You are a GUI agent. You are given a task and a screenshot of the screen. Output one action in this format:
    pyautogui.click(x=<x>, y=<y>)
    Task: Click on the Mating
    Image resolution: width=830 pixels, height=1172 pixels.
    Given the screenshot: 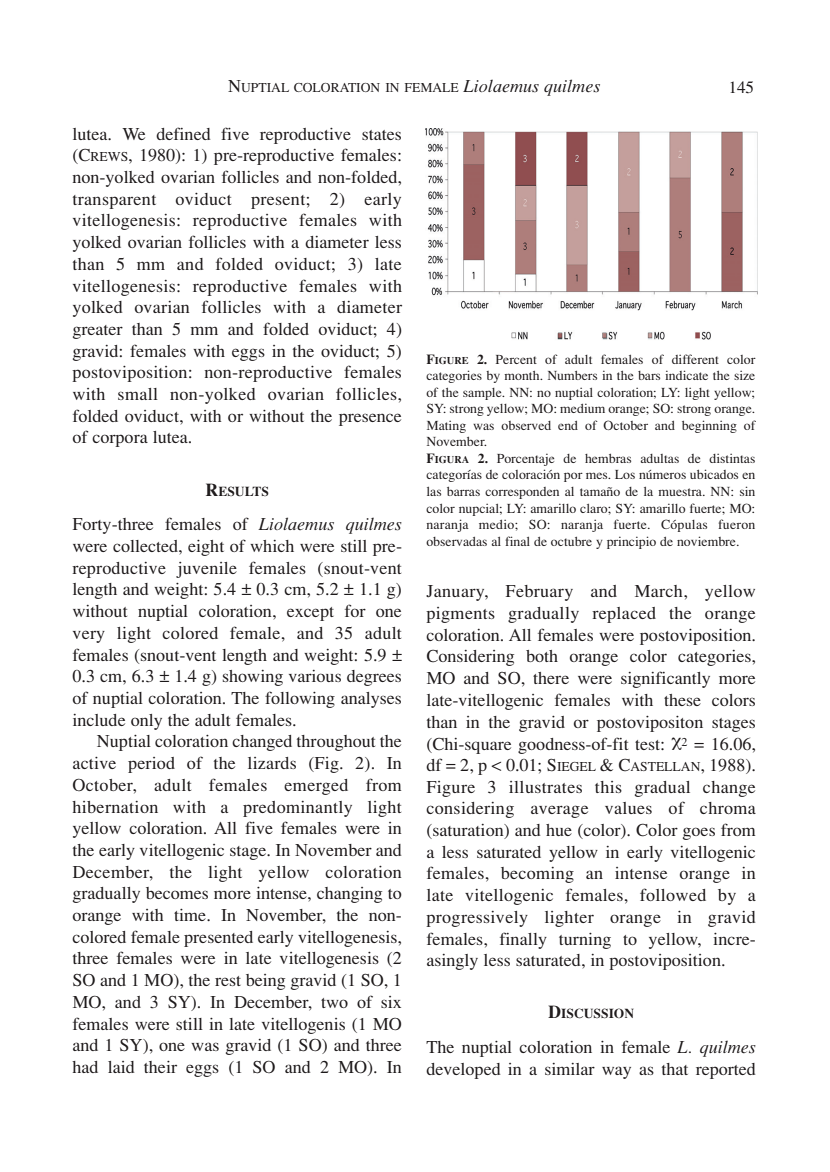 What is the action you would take?
    pyautogui.click(x=446, y=426)
